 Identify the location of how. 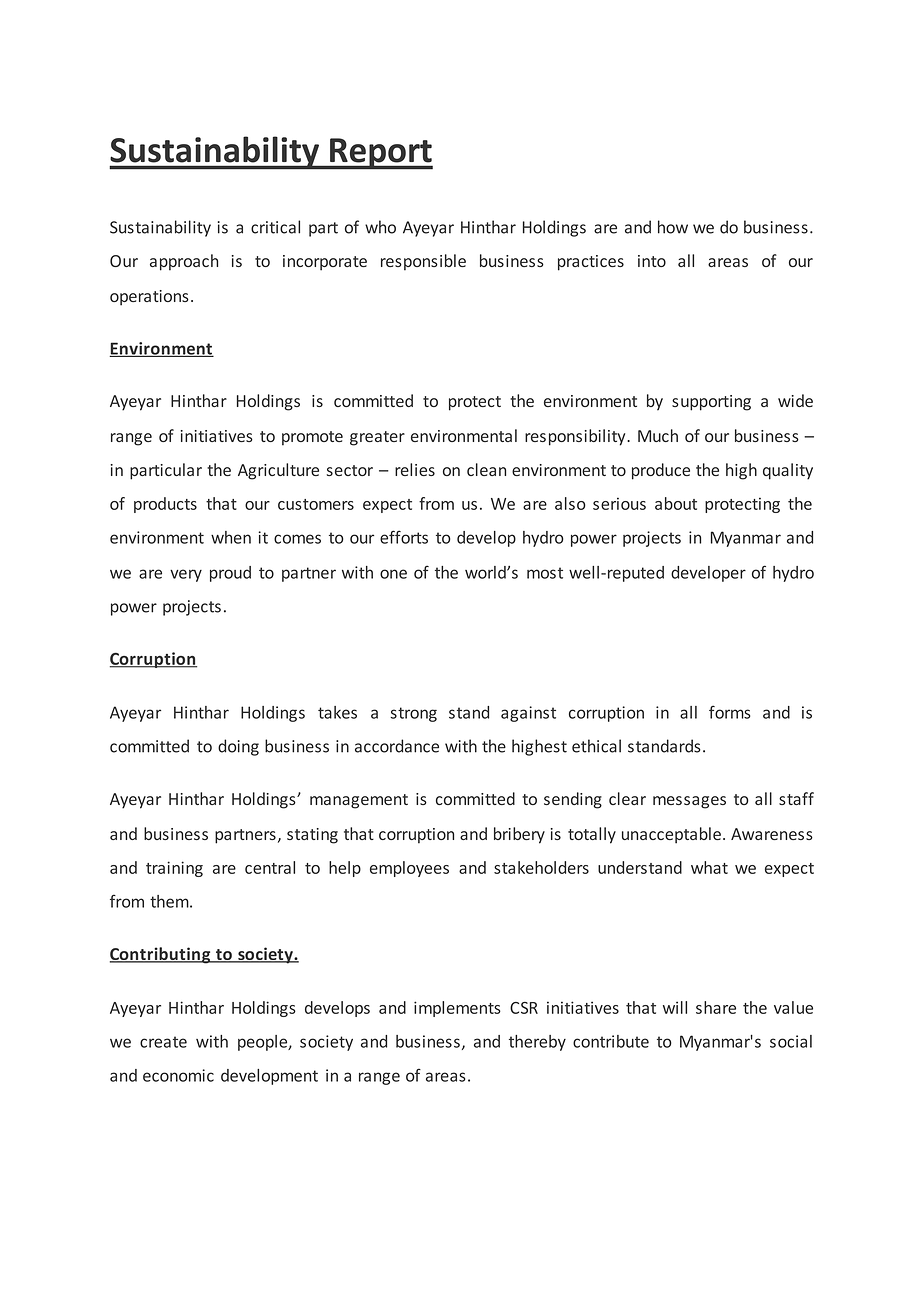
(673, 227).
